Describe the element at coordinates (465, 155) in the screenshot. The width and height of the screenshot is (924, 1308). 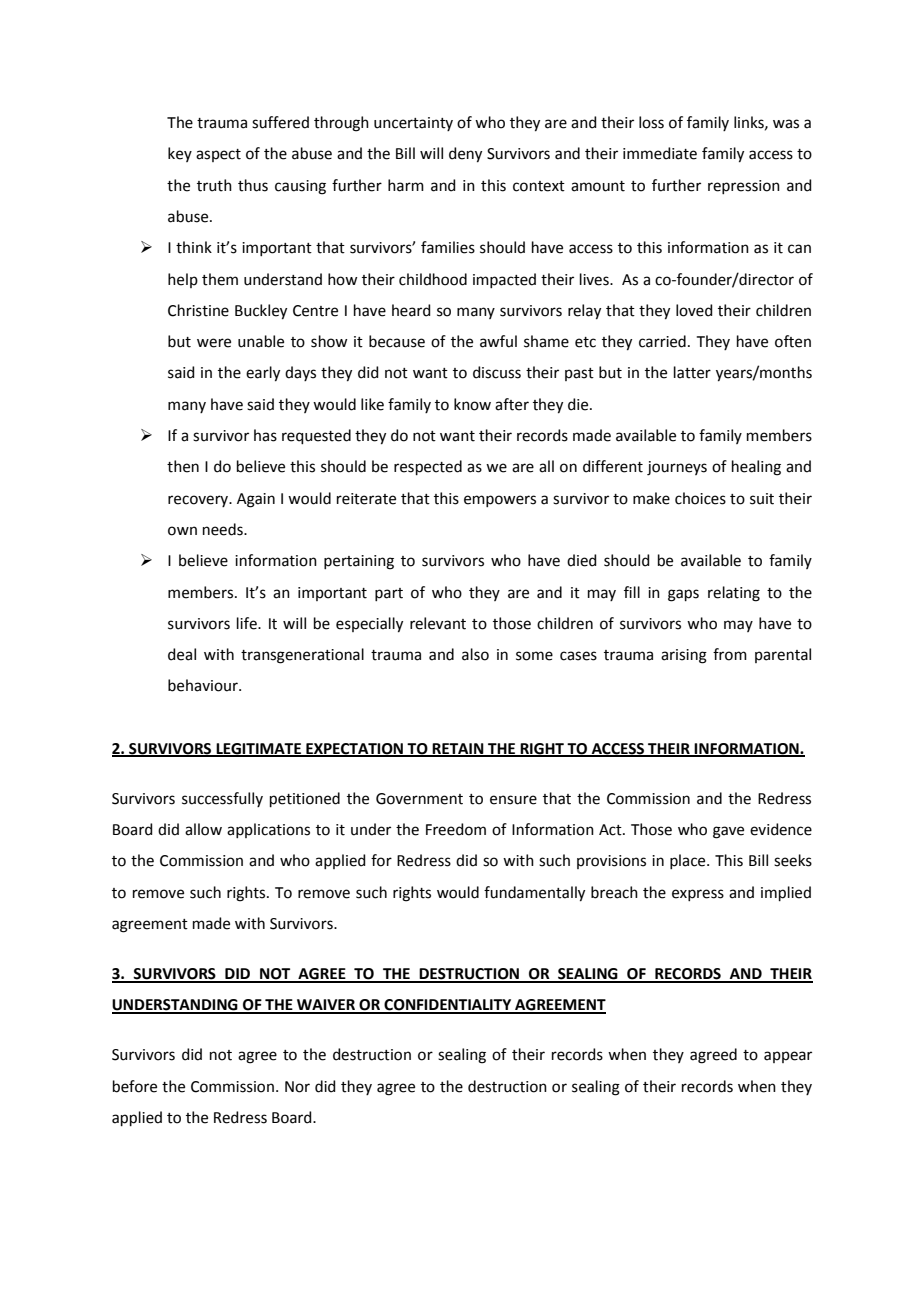
I see `deny` at that location.
